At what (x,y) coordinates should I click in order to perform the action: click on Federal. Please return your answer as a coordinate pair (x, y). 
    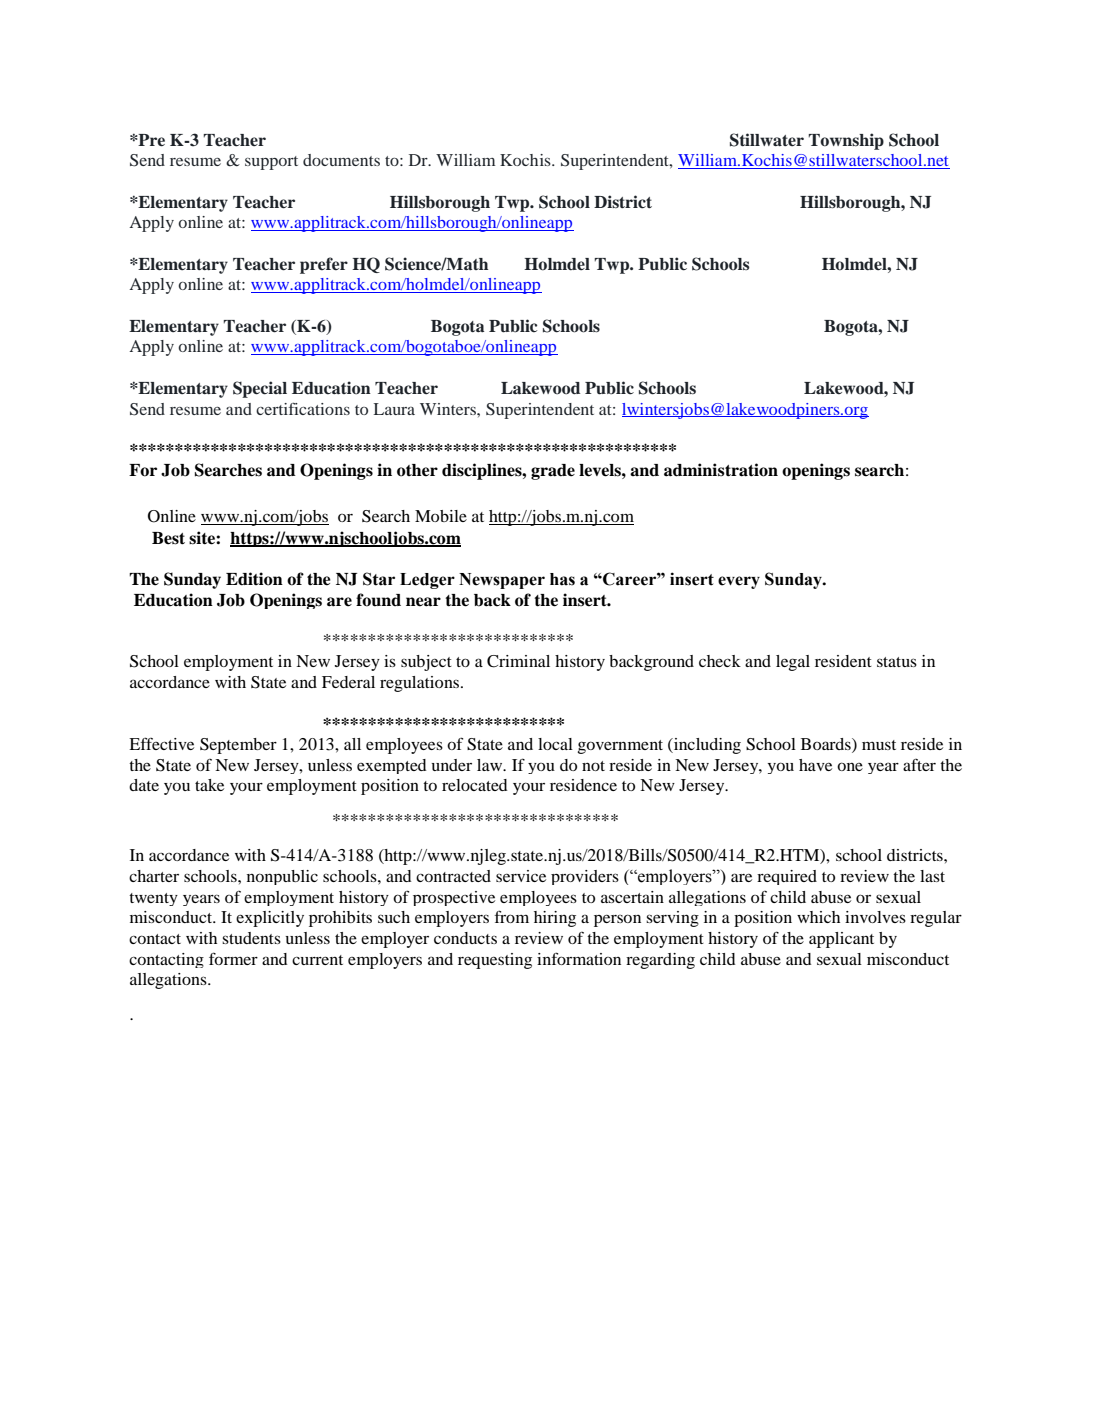
    Looking at the image, I should click on (348, 682).
